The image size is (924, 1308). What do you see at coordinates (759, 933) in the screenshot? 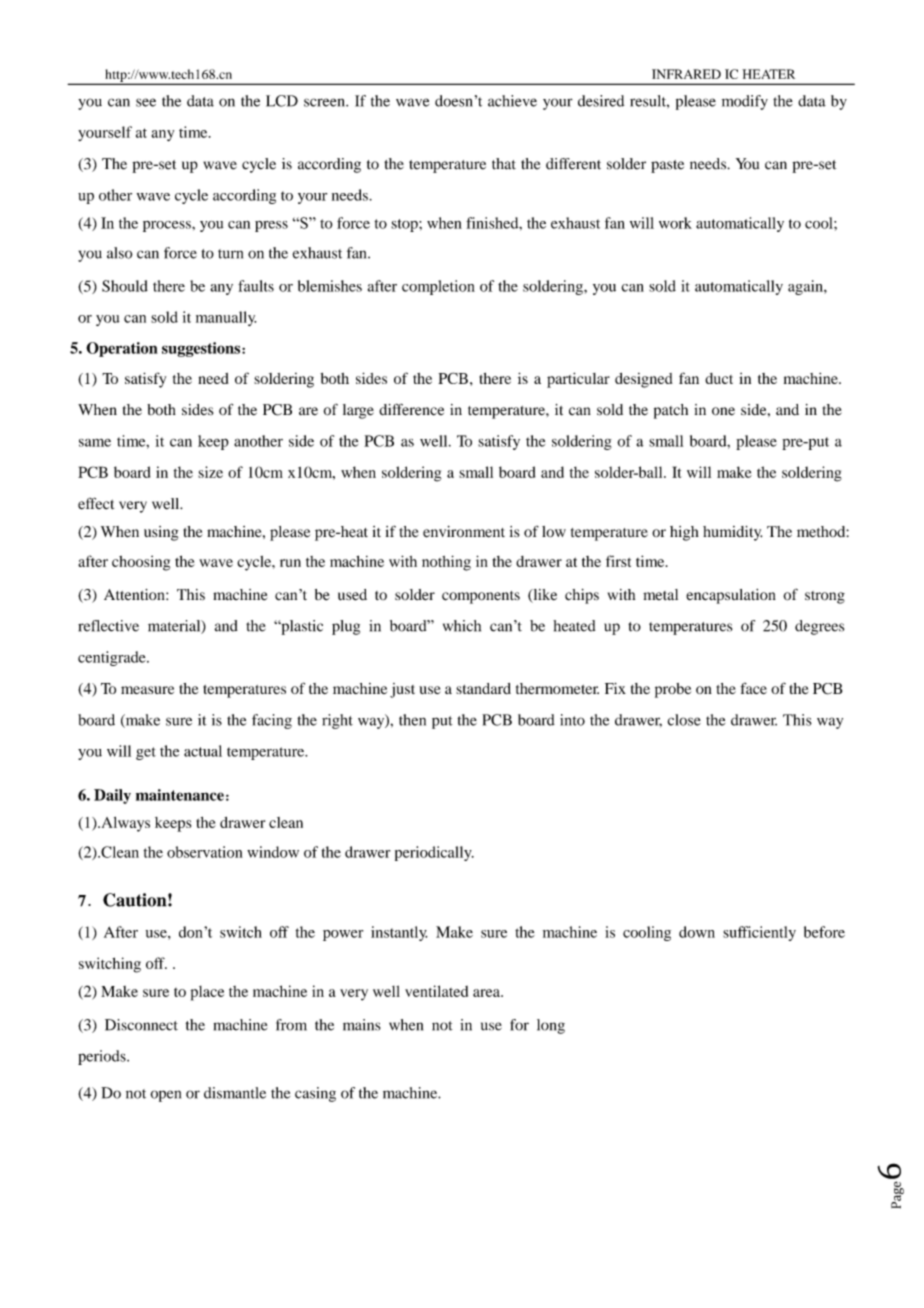
I see `sufficiently` at bounding box center [759, 933].
